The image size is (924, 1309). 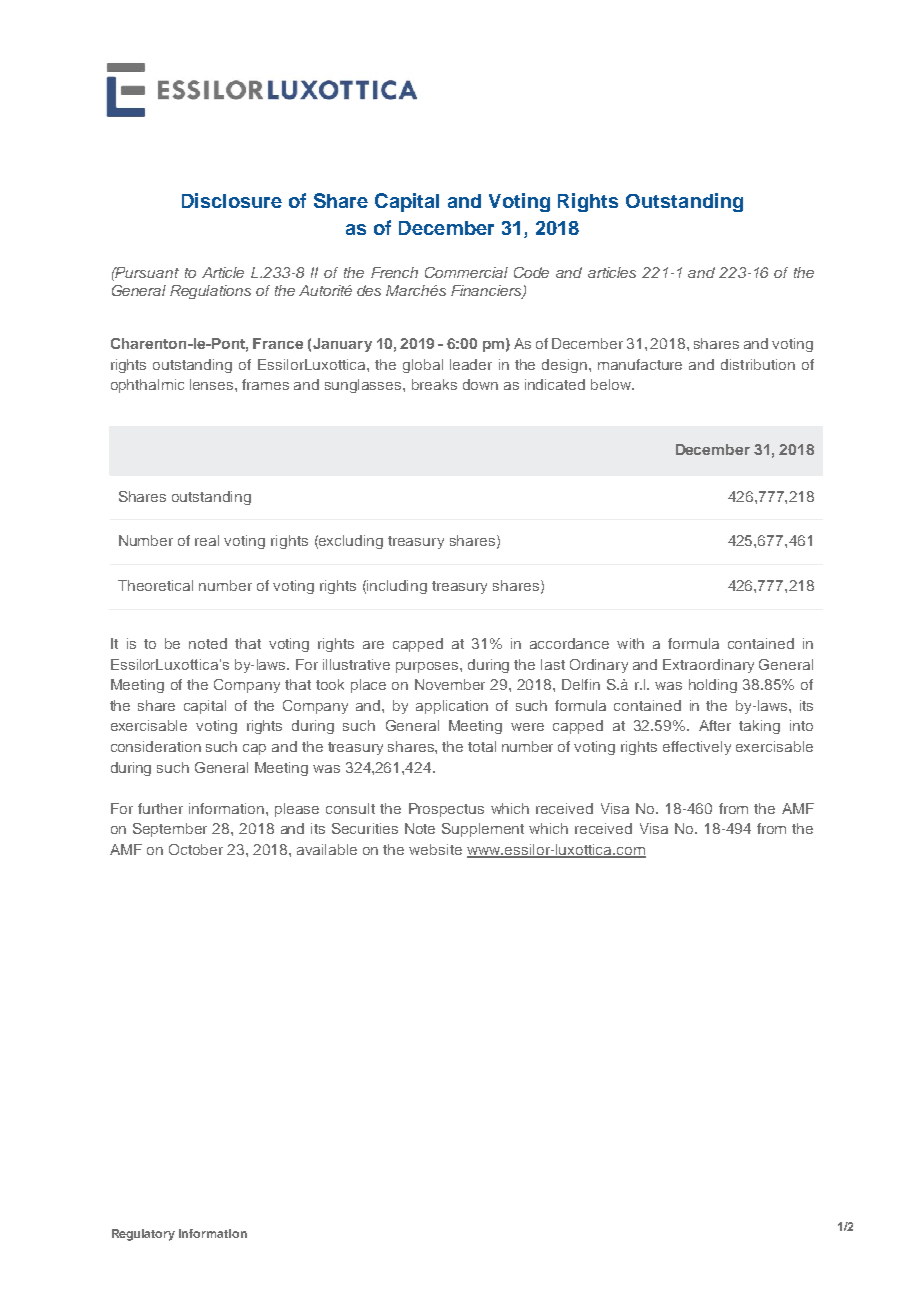 What do you see at coordinates (758, 364) in the page?
I see `distribution` at bounding box center [758, 364].
